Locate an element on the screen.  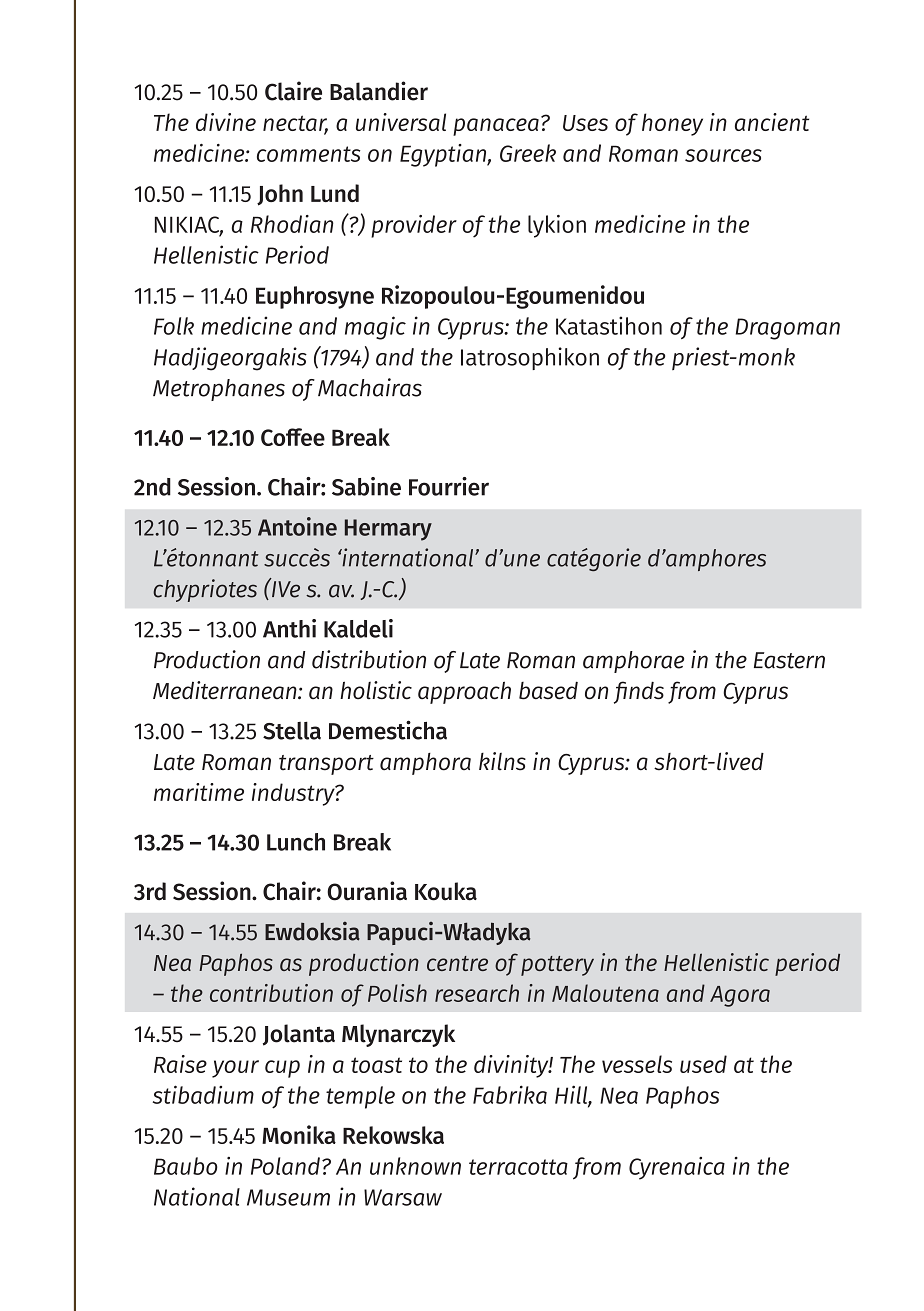
Poland is located at coordinates (285, 1166).
